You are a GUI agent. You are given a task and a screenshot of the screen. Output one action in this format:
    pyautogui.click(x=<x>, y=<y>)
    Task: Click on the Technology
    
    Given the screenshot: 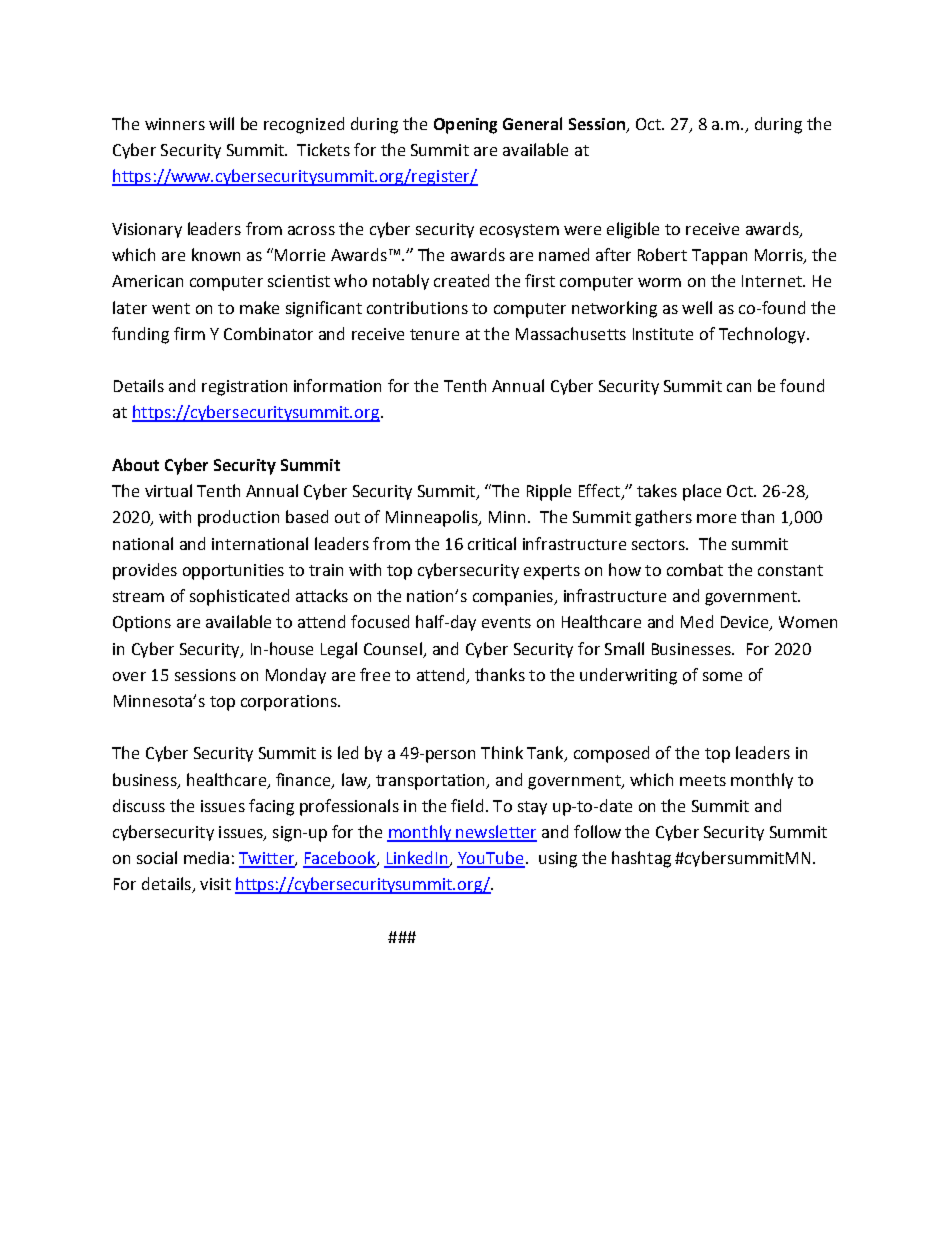 What is the action you would take?
    pyautogui.click(x=763, y=335)
